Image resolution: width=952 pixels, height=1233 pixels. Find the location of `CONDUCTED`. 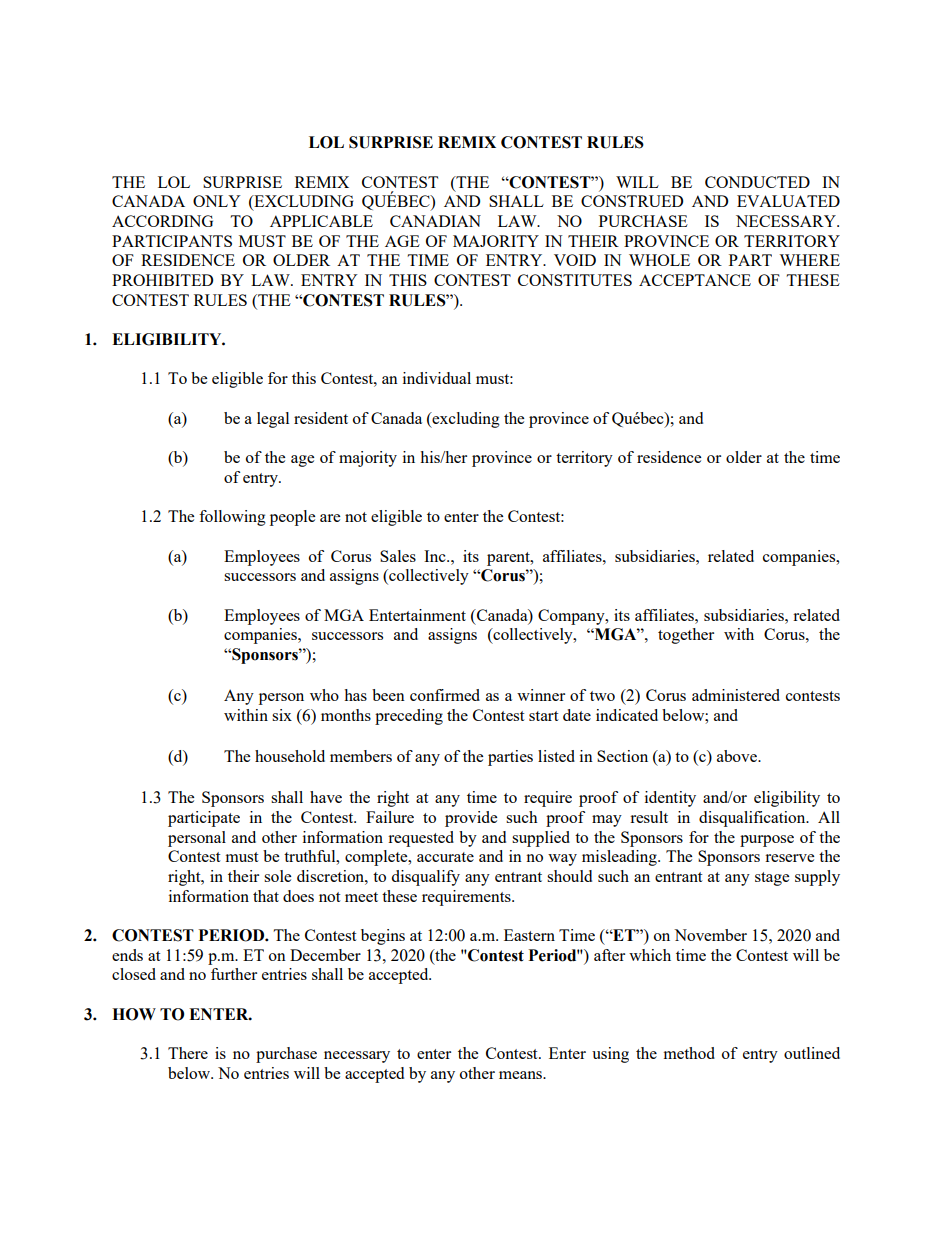

CONDUCTED is located at coordinates (757, 182).
